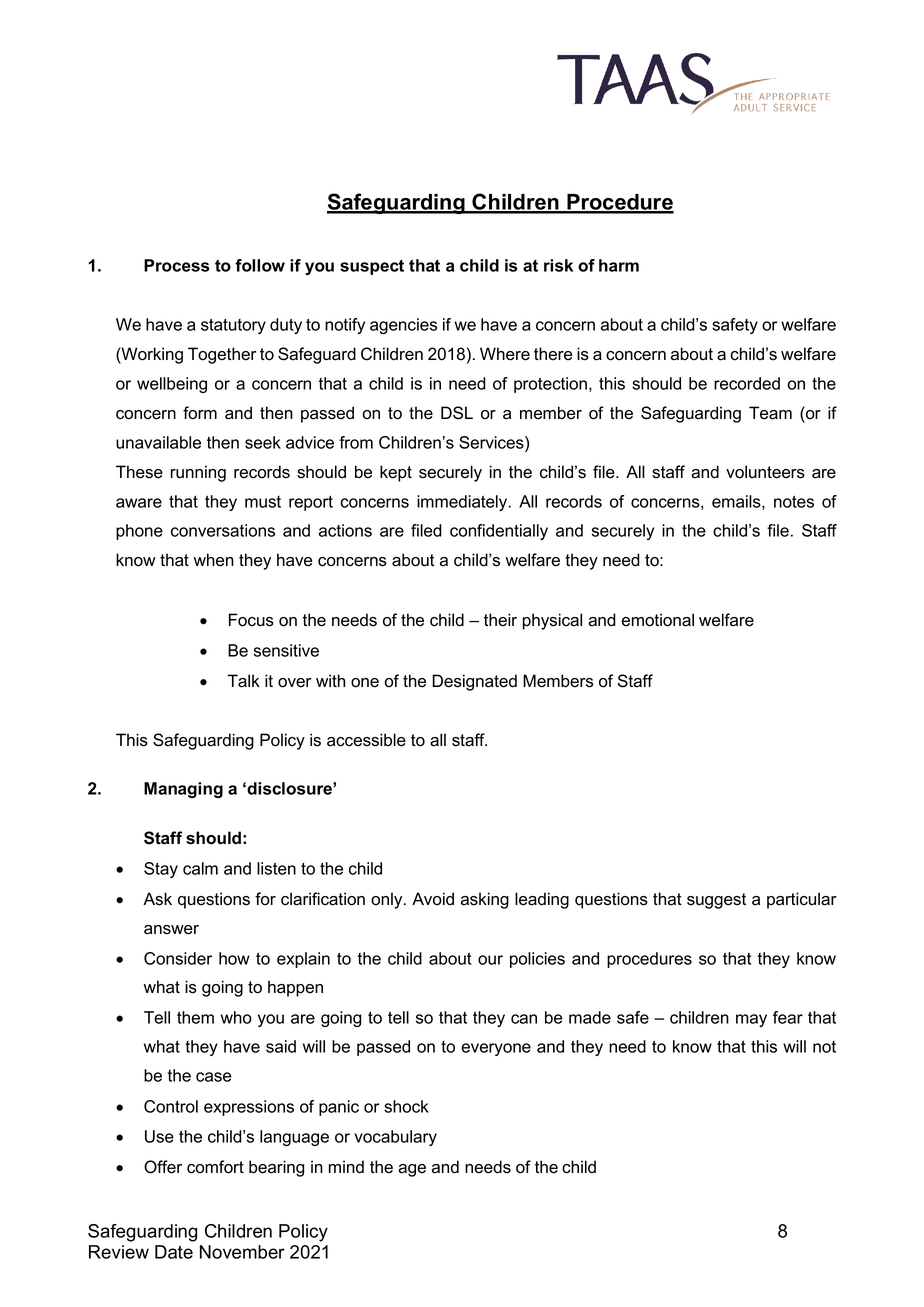 Image resolution: width=924 pixels, height=1307 pixels. What do you see at coordinates (183, 790) in the image?
I see `Managing` at bounding box center [183, 790].
